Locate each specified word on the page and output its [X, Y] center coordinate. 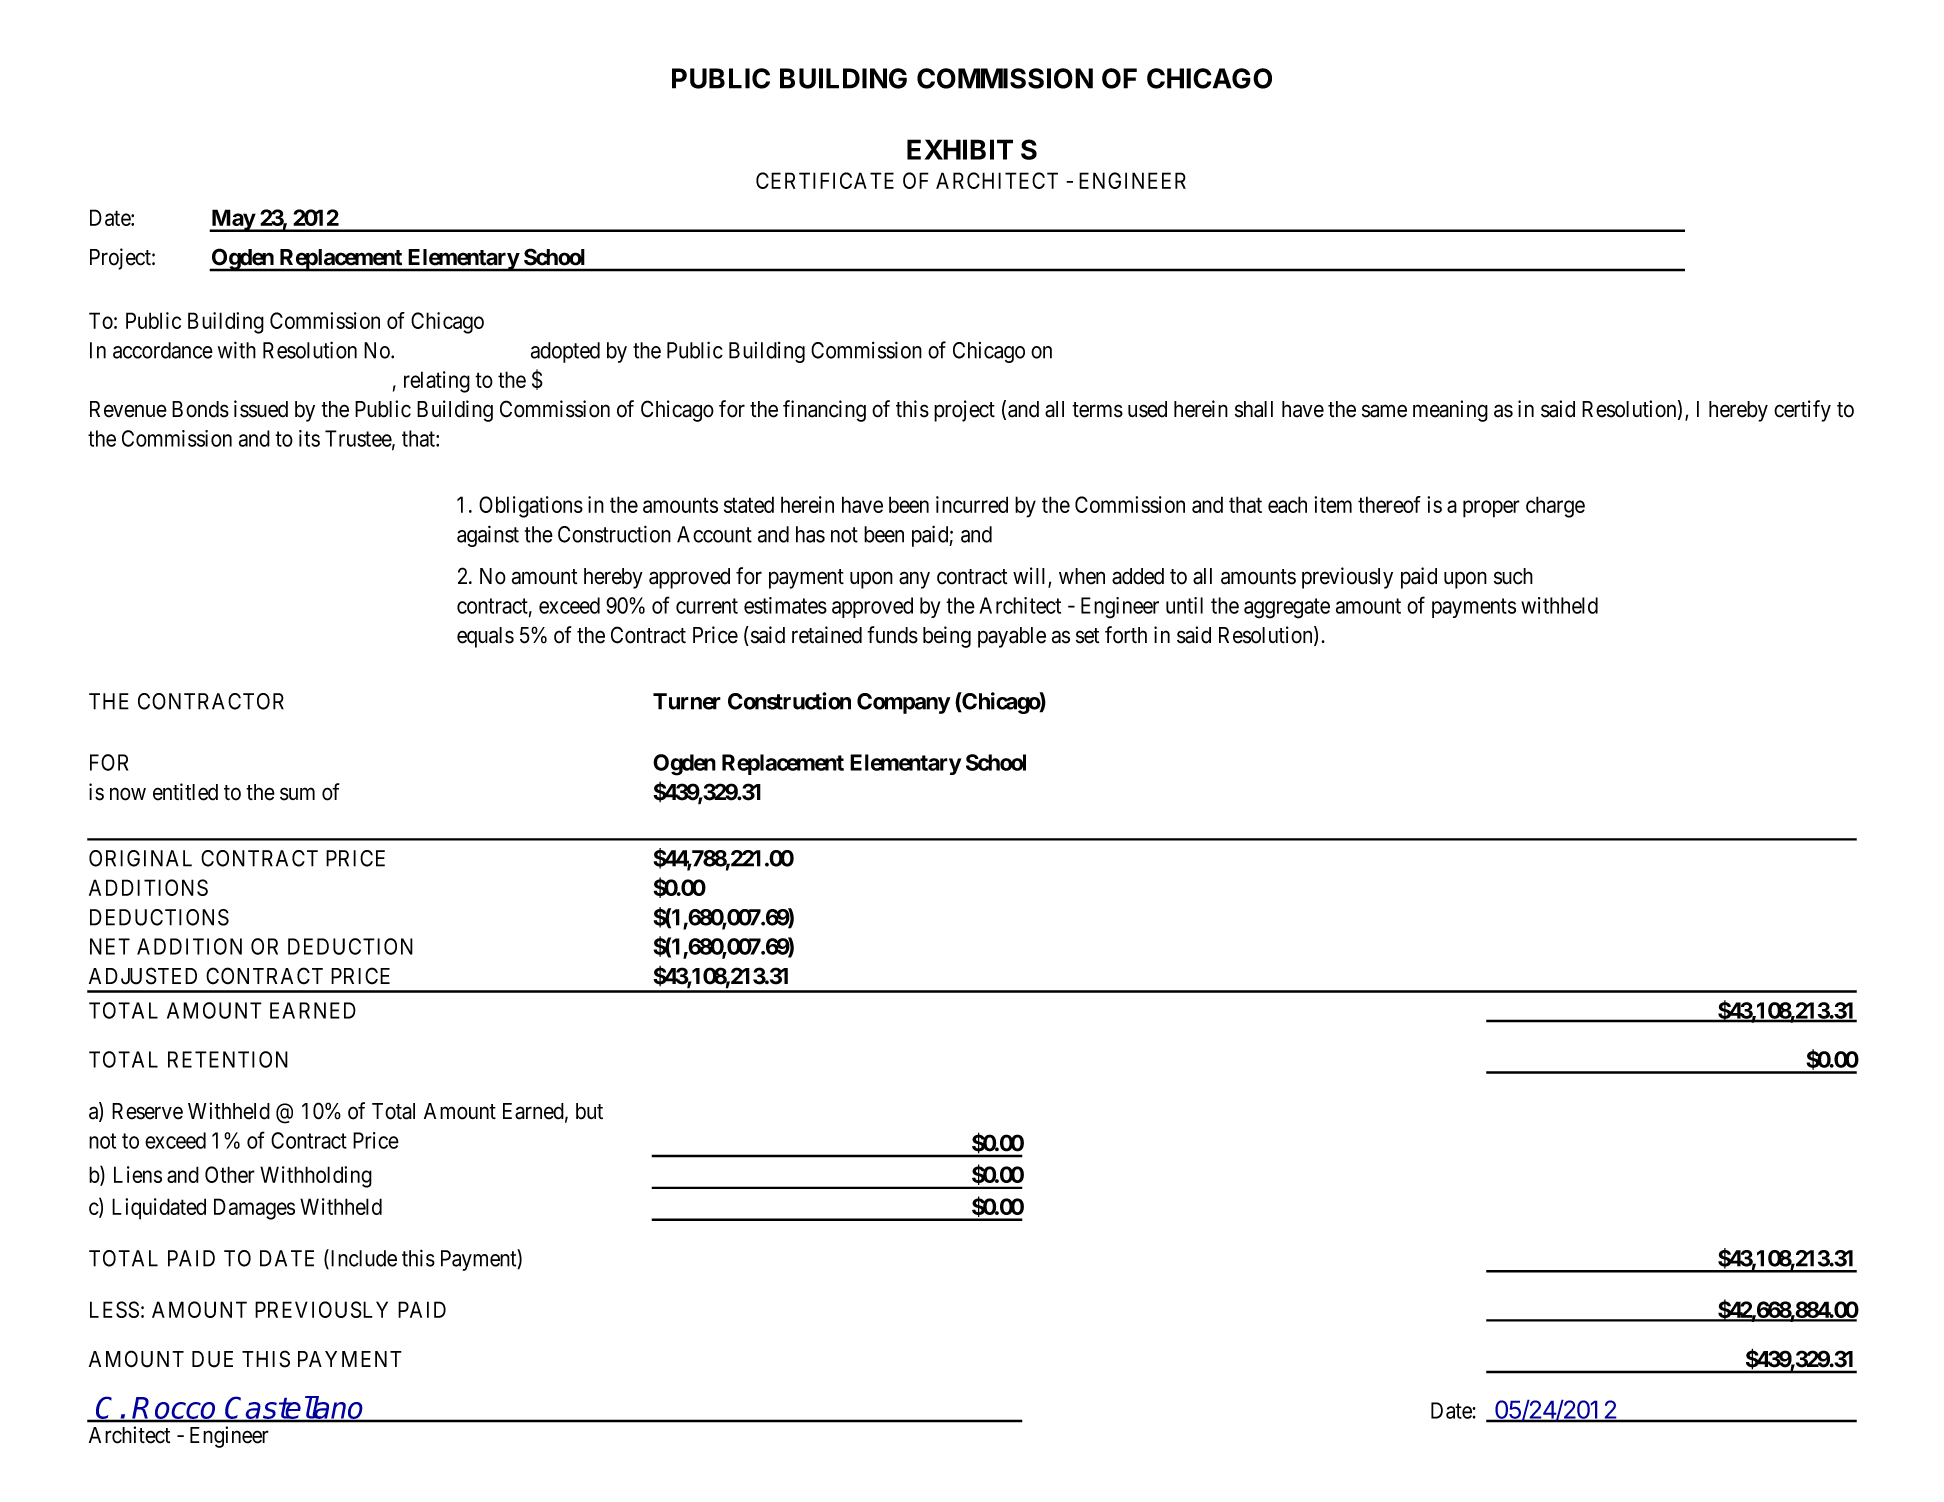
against [488, 536]
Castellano [295, 1409]
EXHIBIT [960, 149]
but [589, 1111]
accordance [163, 350]
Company [904, 703]
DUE [212, 1359]
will [1031, 577]
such [1513, 576]
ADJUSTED [143, 976]
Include [362, 1259]
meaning [1450, 411]
